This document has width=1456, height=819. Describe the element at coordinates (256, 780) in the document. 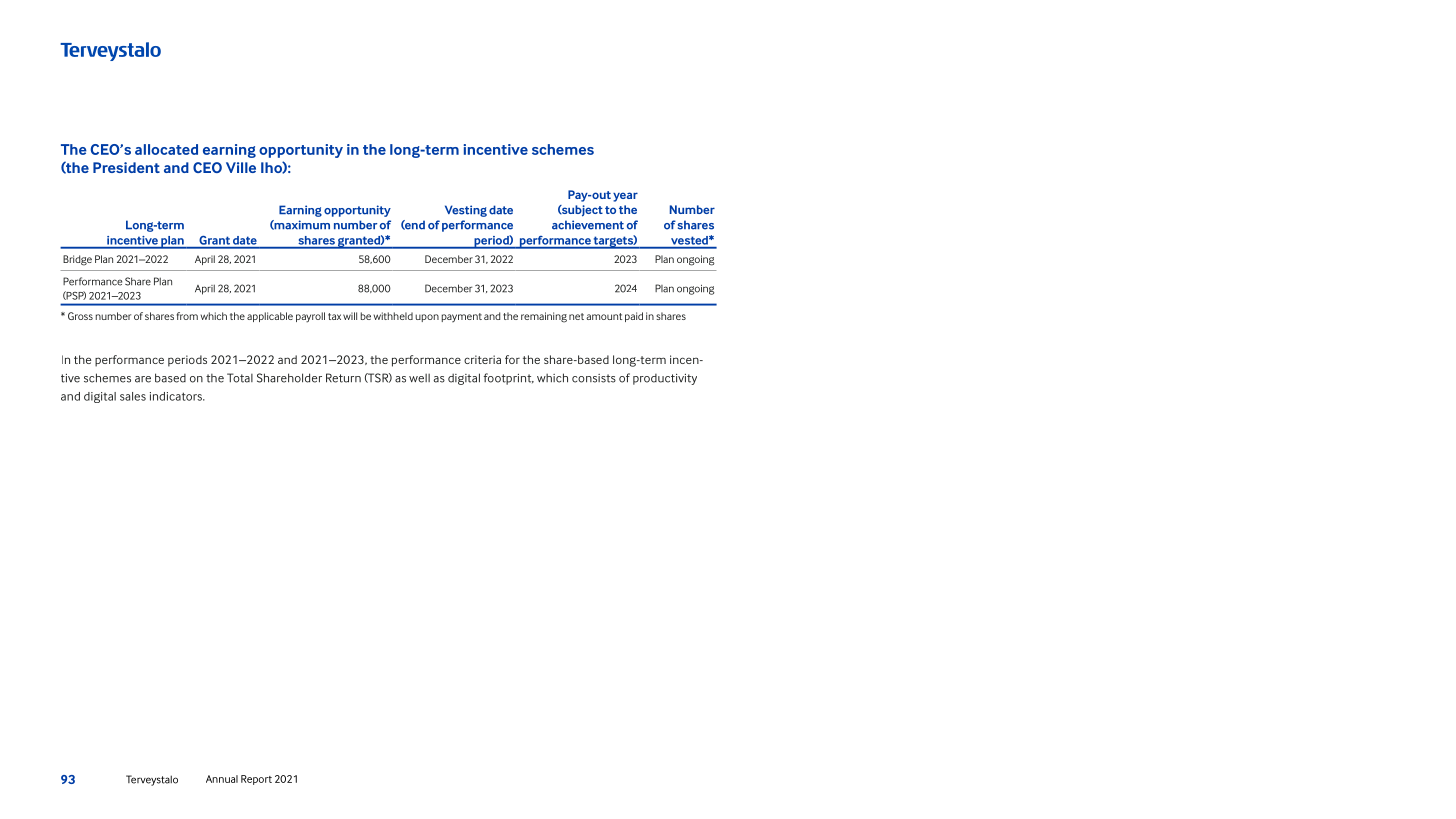

I see `Report` at that location.
